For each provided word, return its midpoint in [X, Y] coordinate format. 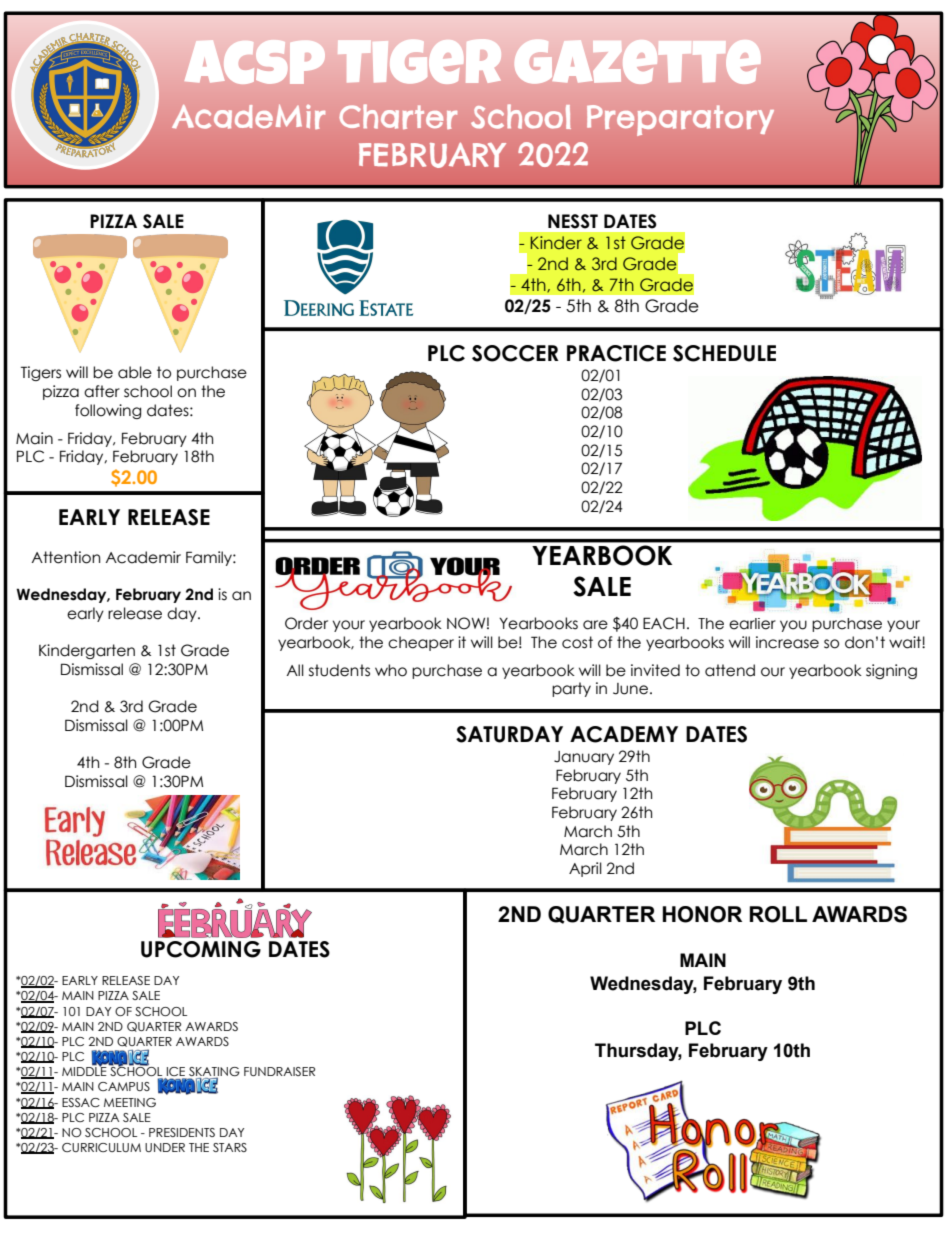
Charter [398, 116]
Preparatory [680, 120]
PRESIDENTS [182, 1132]
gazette [638, 61]
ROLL [778, 914]
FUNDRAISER [279, 1071]
